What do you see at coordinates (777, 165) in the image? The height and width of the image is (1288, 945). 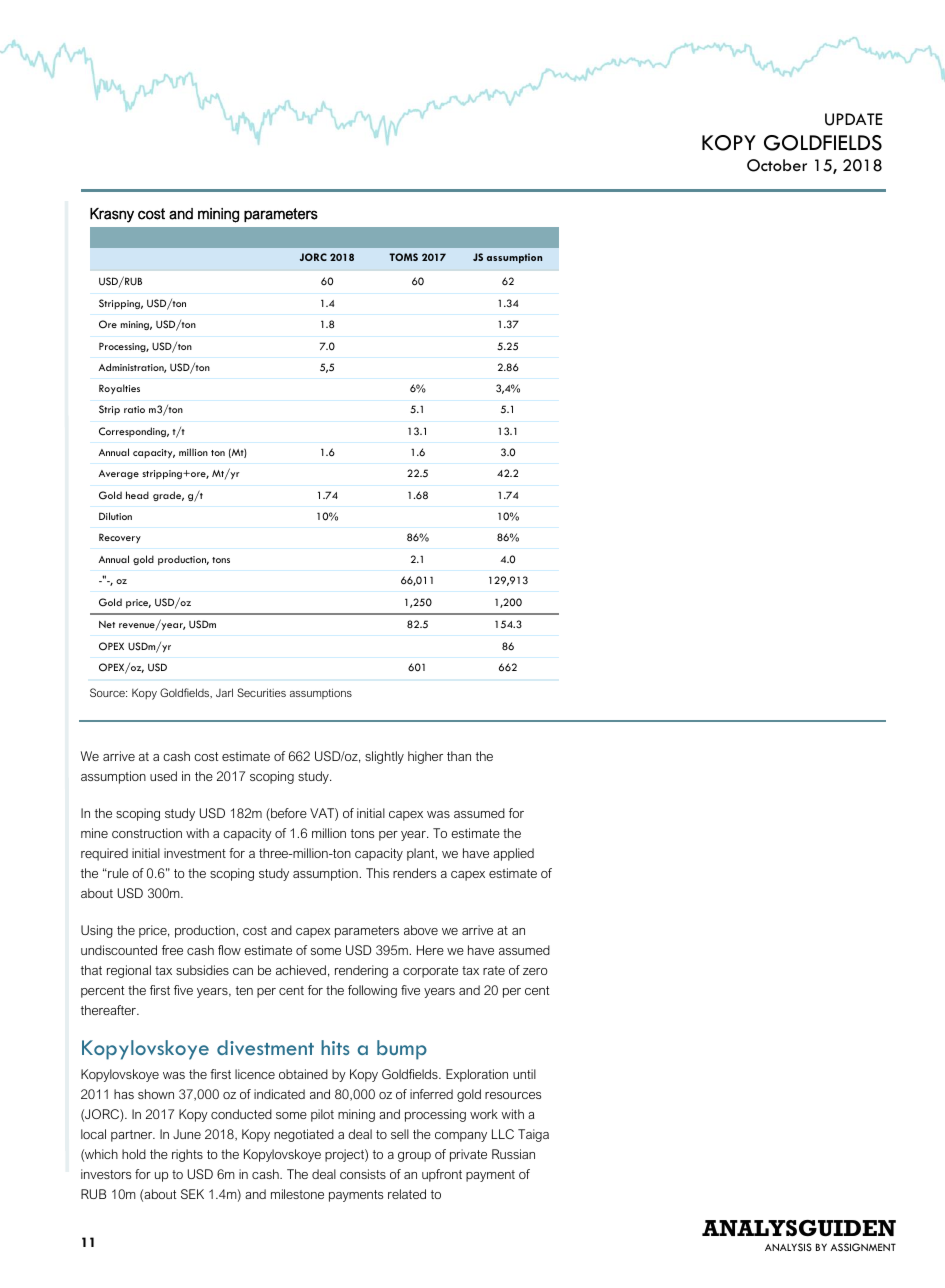 I see `October` at bounding box center [777, 165].
